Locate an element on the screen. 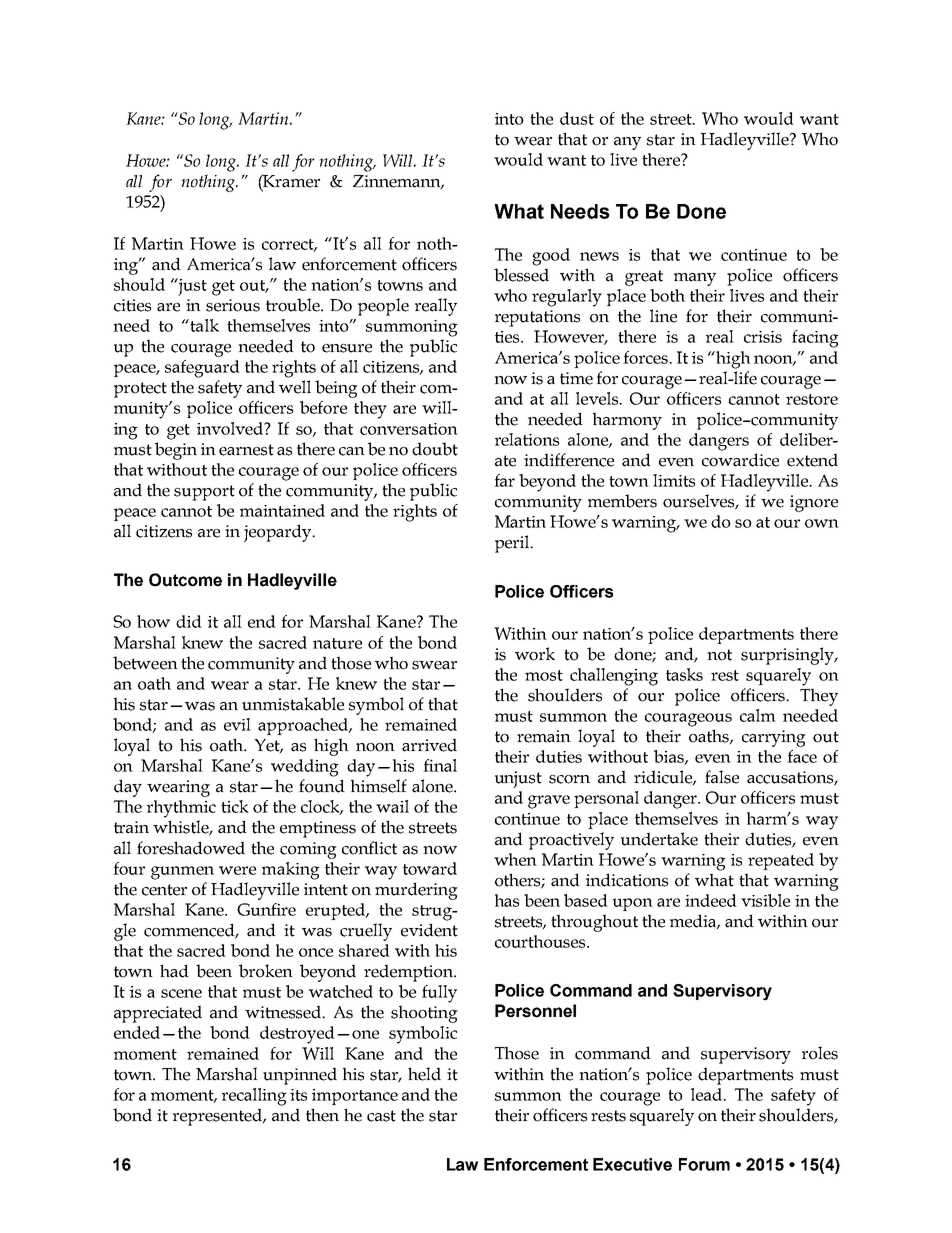  held is located at coordinates (424, 1074).
